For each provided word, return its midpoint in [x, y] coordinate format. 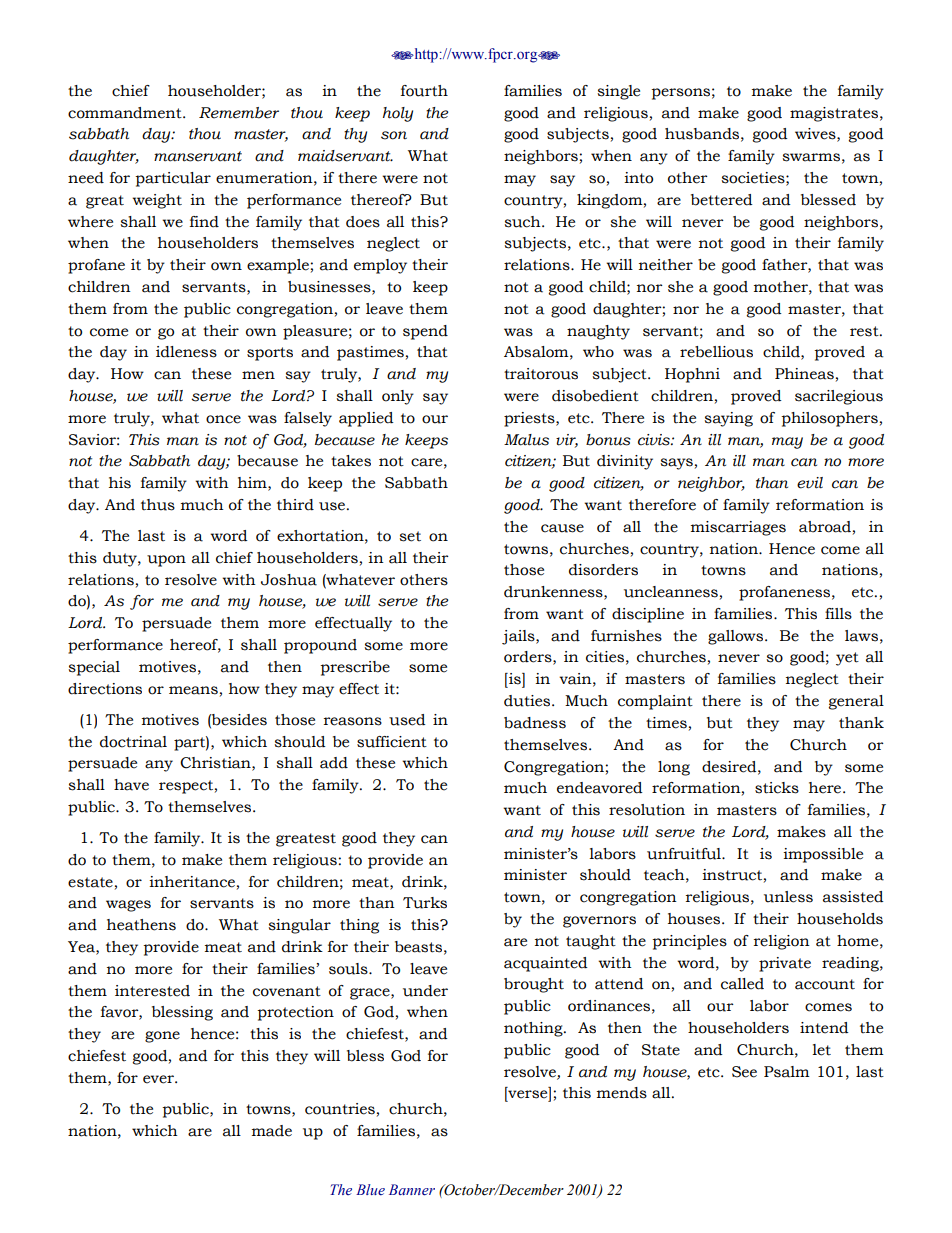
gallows [737, 637]
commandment [126, 113]
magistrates [834, 114]
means [193, 690]
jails [519, 637]
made [272, 1131]
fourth [424, 91]
